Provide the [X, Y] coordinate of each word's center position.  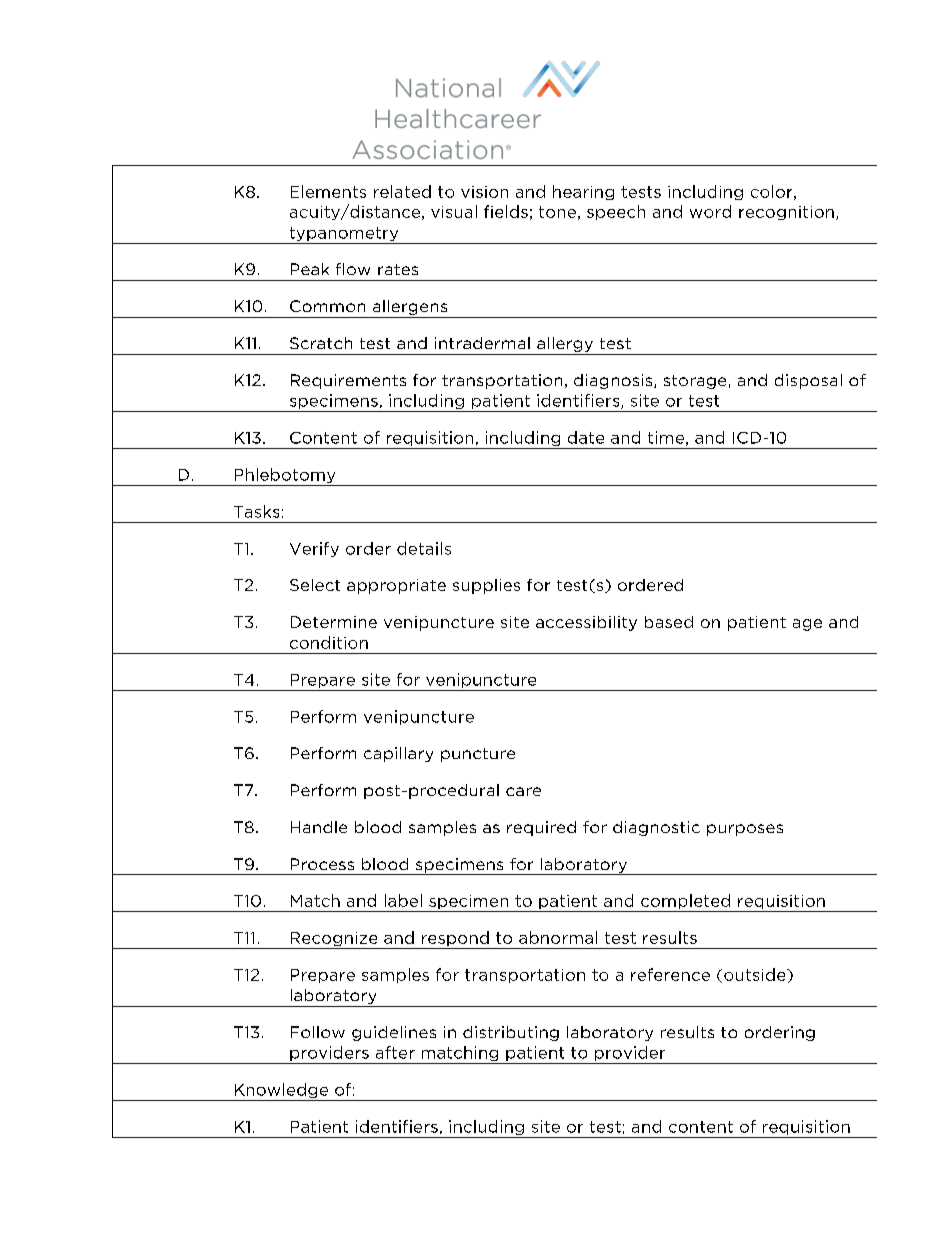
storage [695, 382]
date [586, 437]
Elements [328, 191]
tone [557, 212]
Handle [319, 827]
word [710, 211]
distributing [511, 1033]
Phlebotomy [285, 477]
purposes [745, 830]
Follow [318, 1032]
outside [756, 974]
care [523, 791]
